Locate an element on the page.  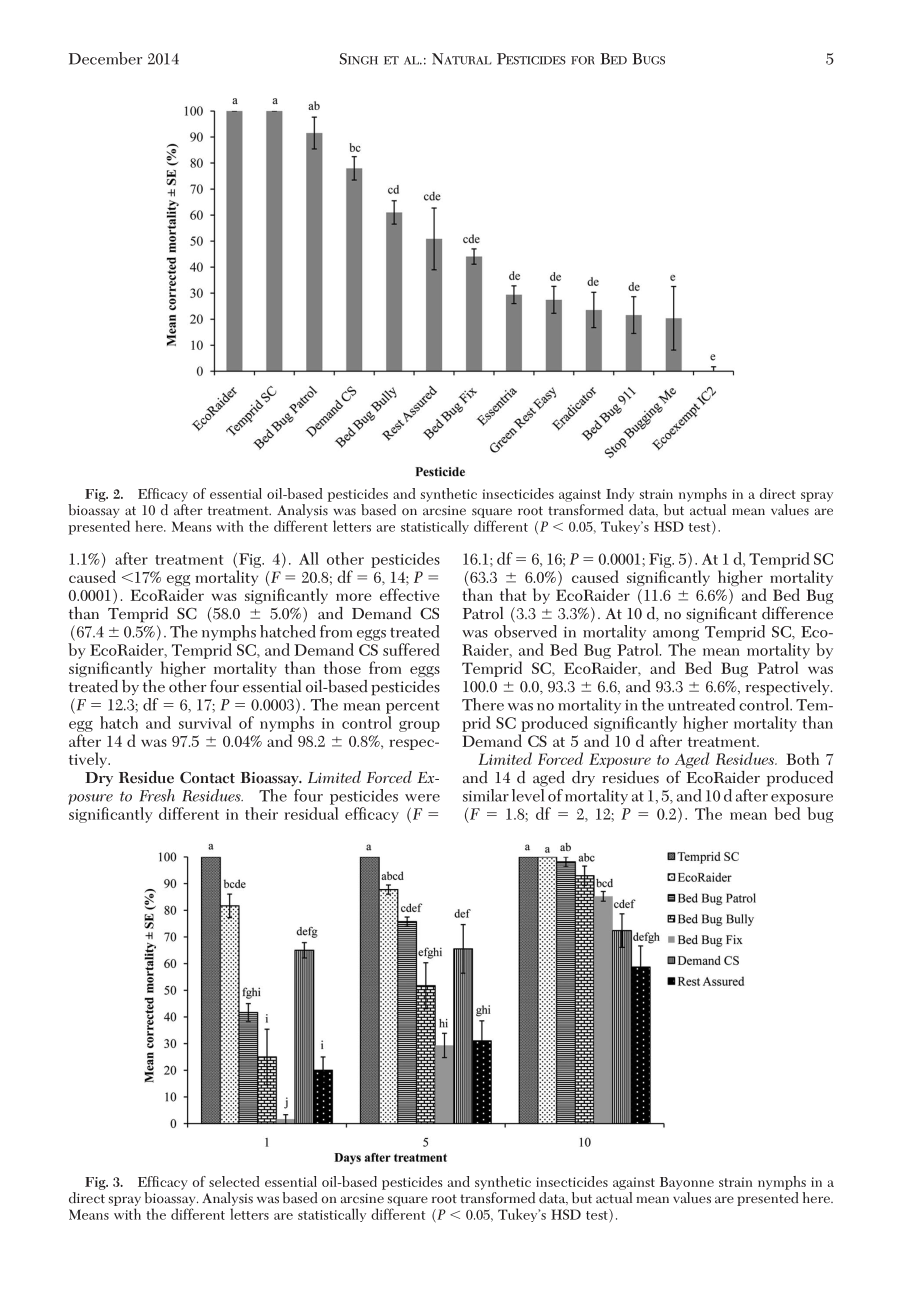
among is located at coordinates (676, 635).
